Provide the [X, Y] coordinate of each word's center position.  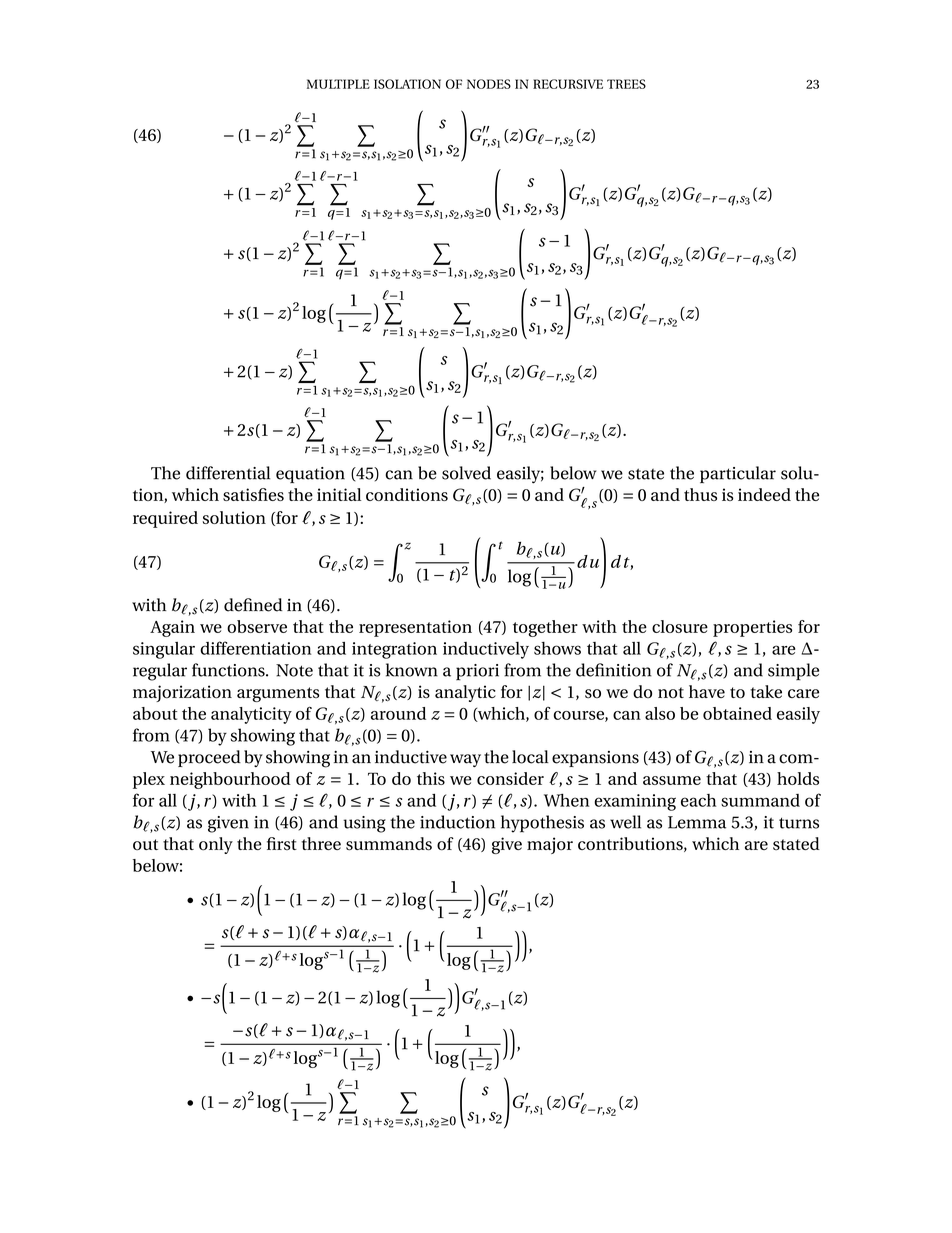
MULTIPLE [338, 84]
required [165, 519]
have [707, 691]
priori [477, 672]
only [216, 845]
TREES [626, 84]
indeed [764, 494]
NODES [489, 84]
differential [228, 473]
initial [339, 494]
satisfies [253, 494]
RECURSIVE [568, 84]
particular [738, 474]
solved [466, 473]
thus [700, 494]
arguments [278, 694]
